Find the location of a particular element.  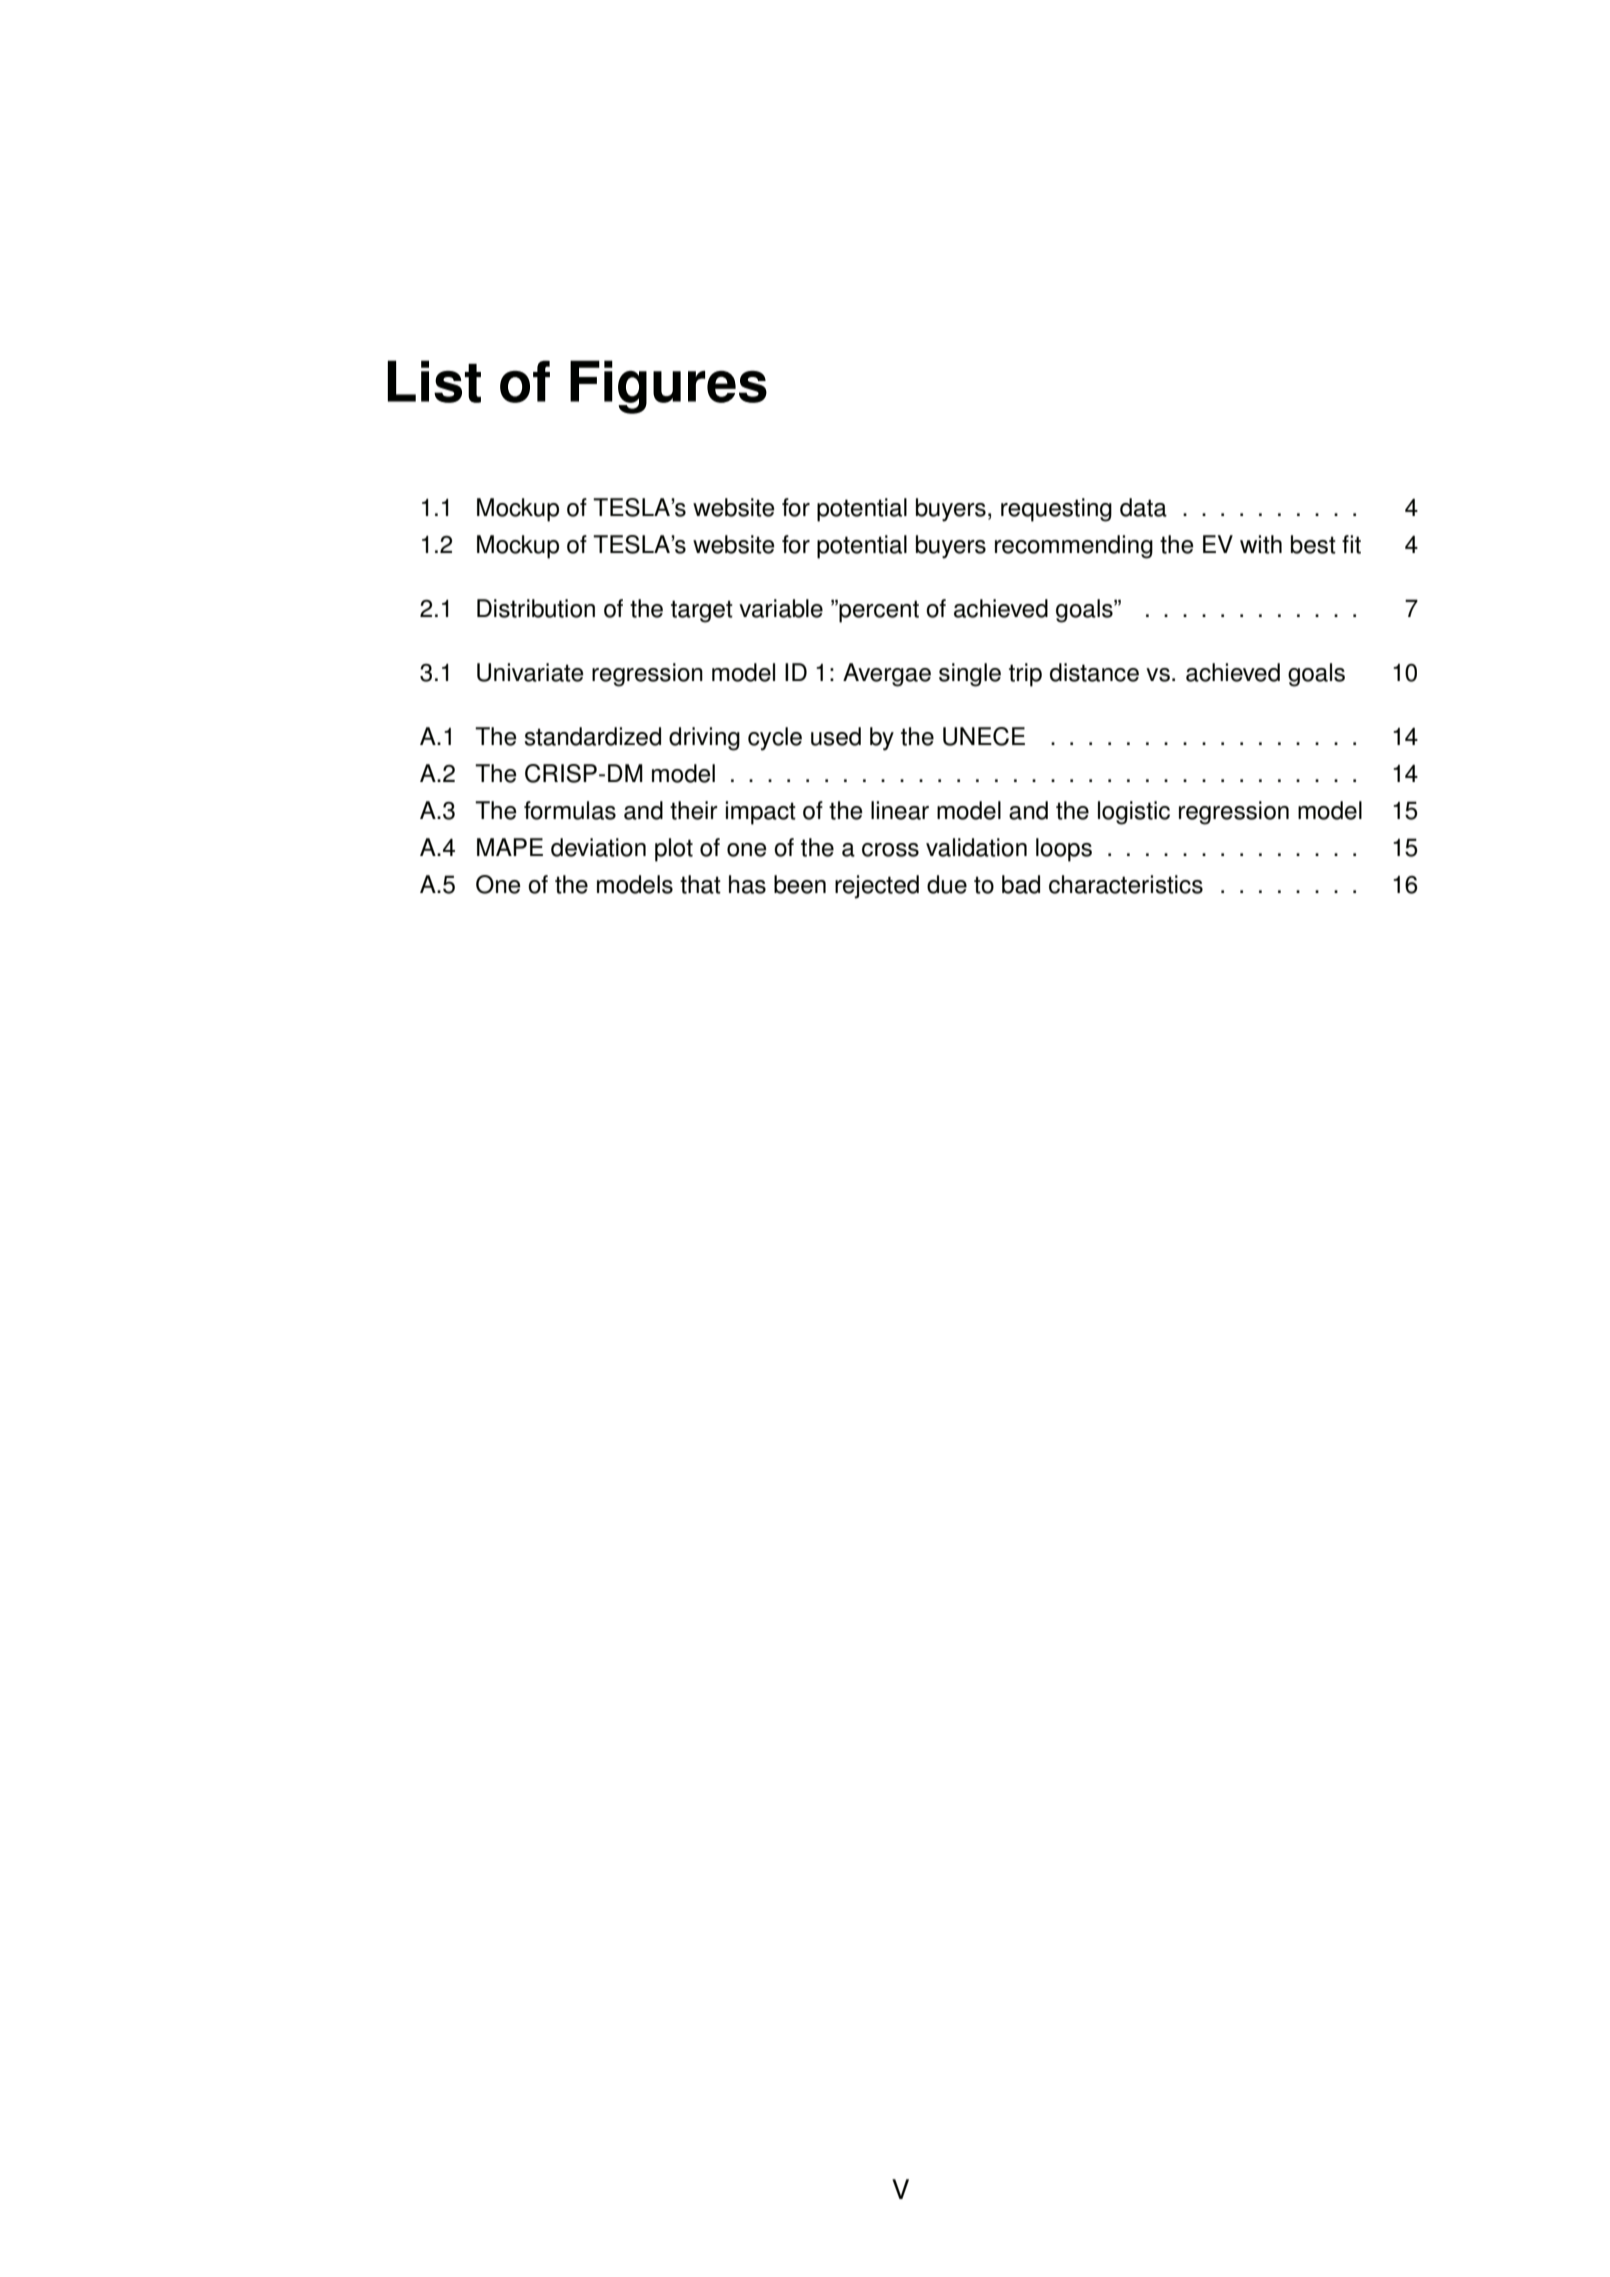

Distribution is located at coordinates (536, 608).
